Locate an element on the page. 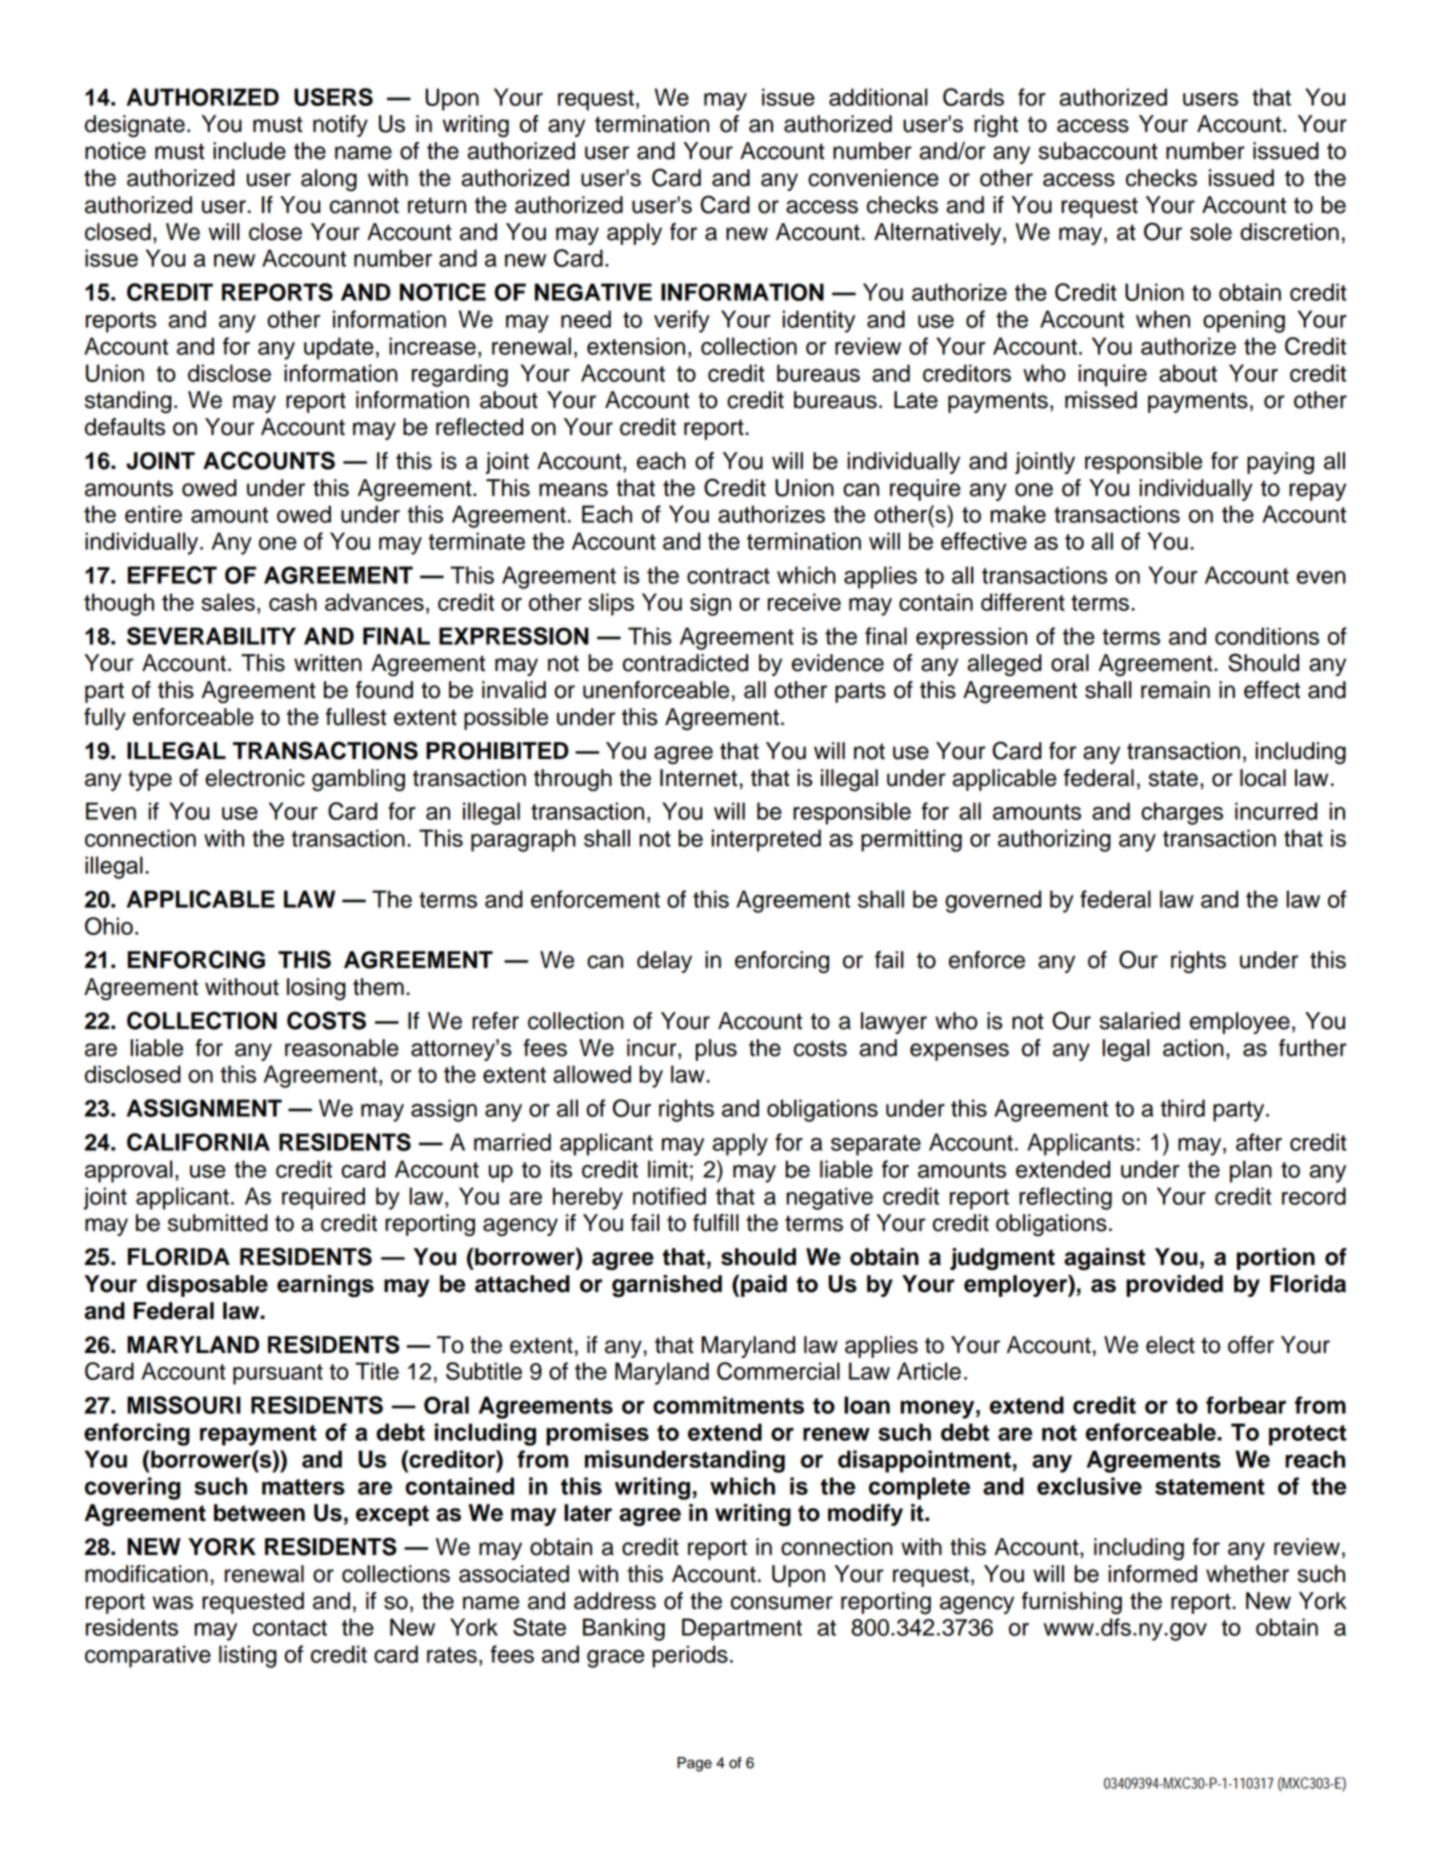 This document has height=1852, width=1431. remain is located at coordinates (1175, 690).
